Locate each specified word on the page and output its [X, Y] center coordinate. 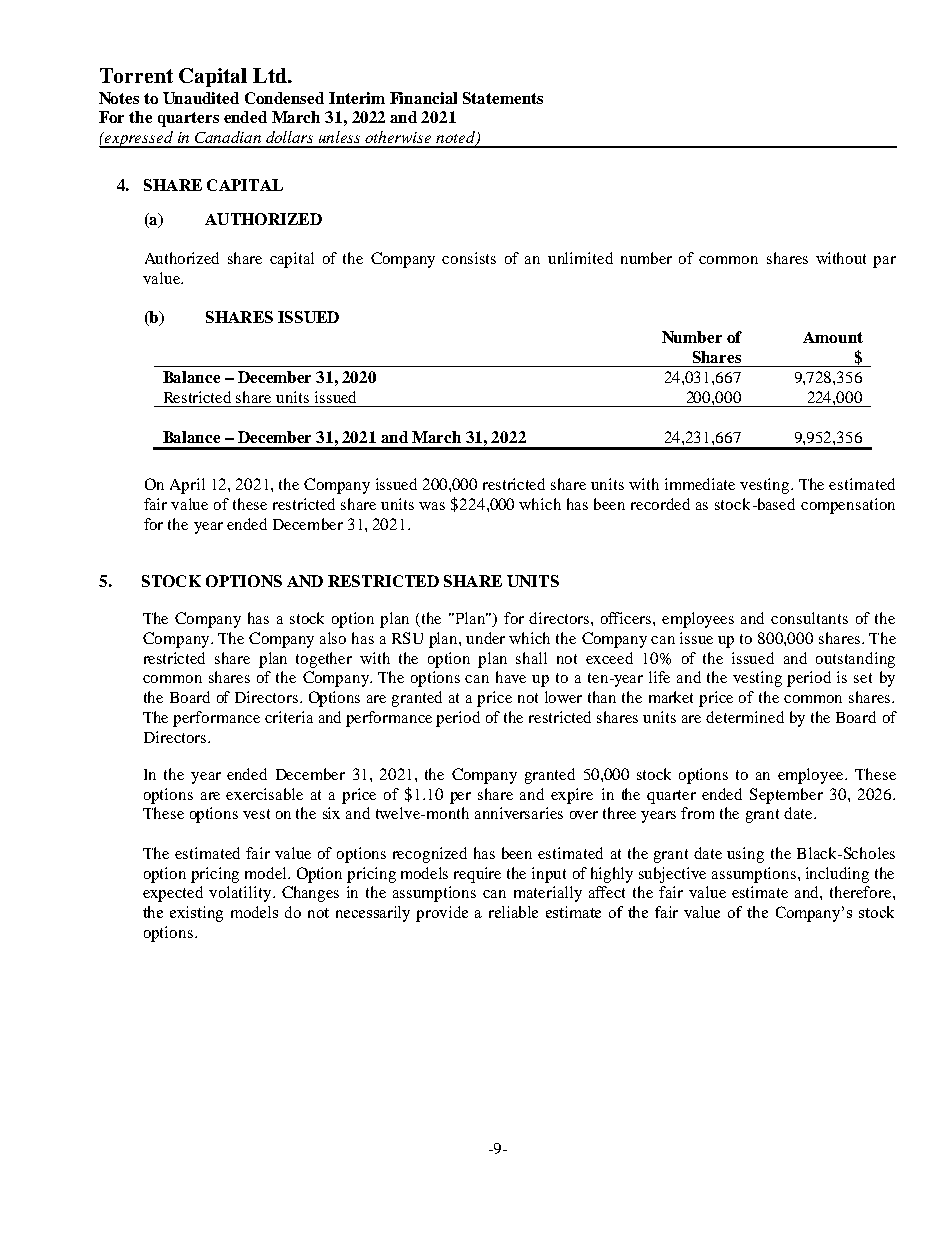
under [485, 638]
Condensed [284, 98]
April [187, 486]
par [884, 262]
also [333, 638]
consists [469, 258]
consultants [809, 618]
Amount [833, 337]
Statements [503, 98]
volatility [241, 894]
